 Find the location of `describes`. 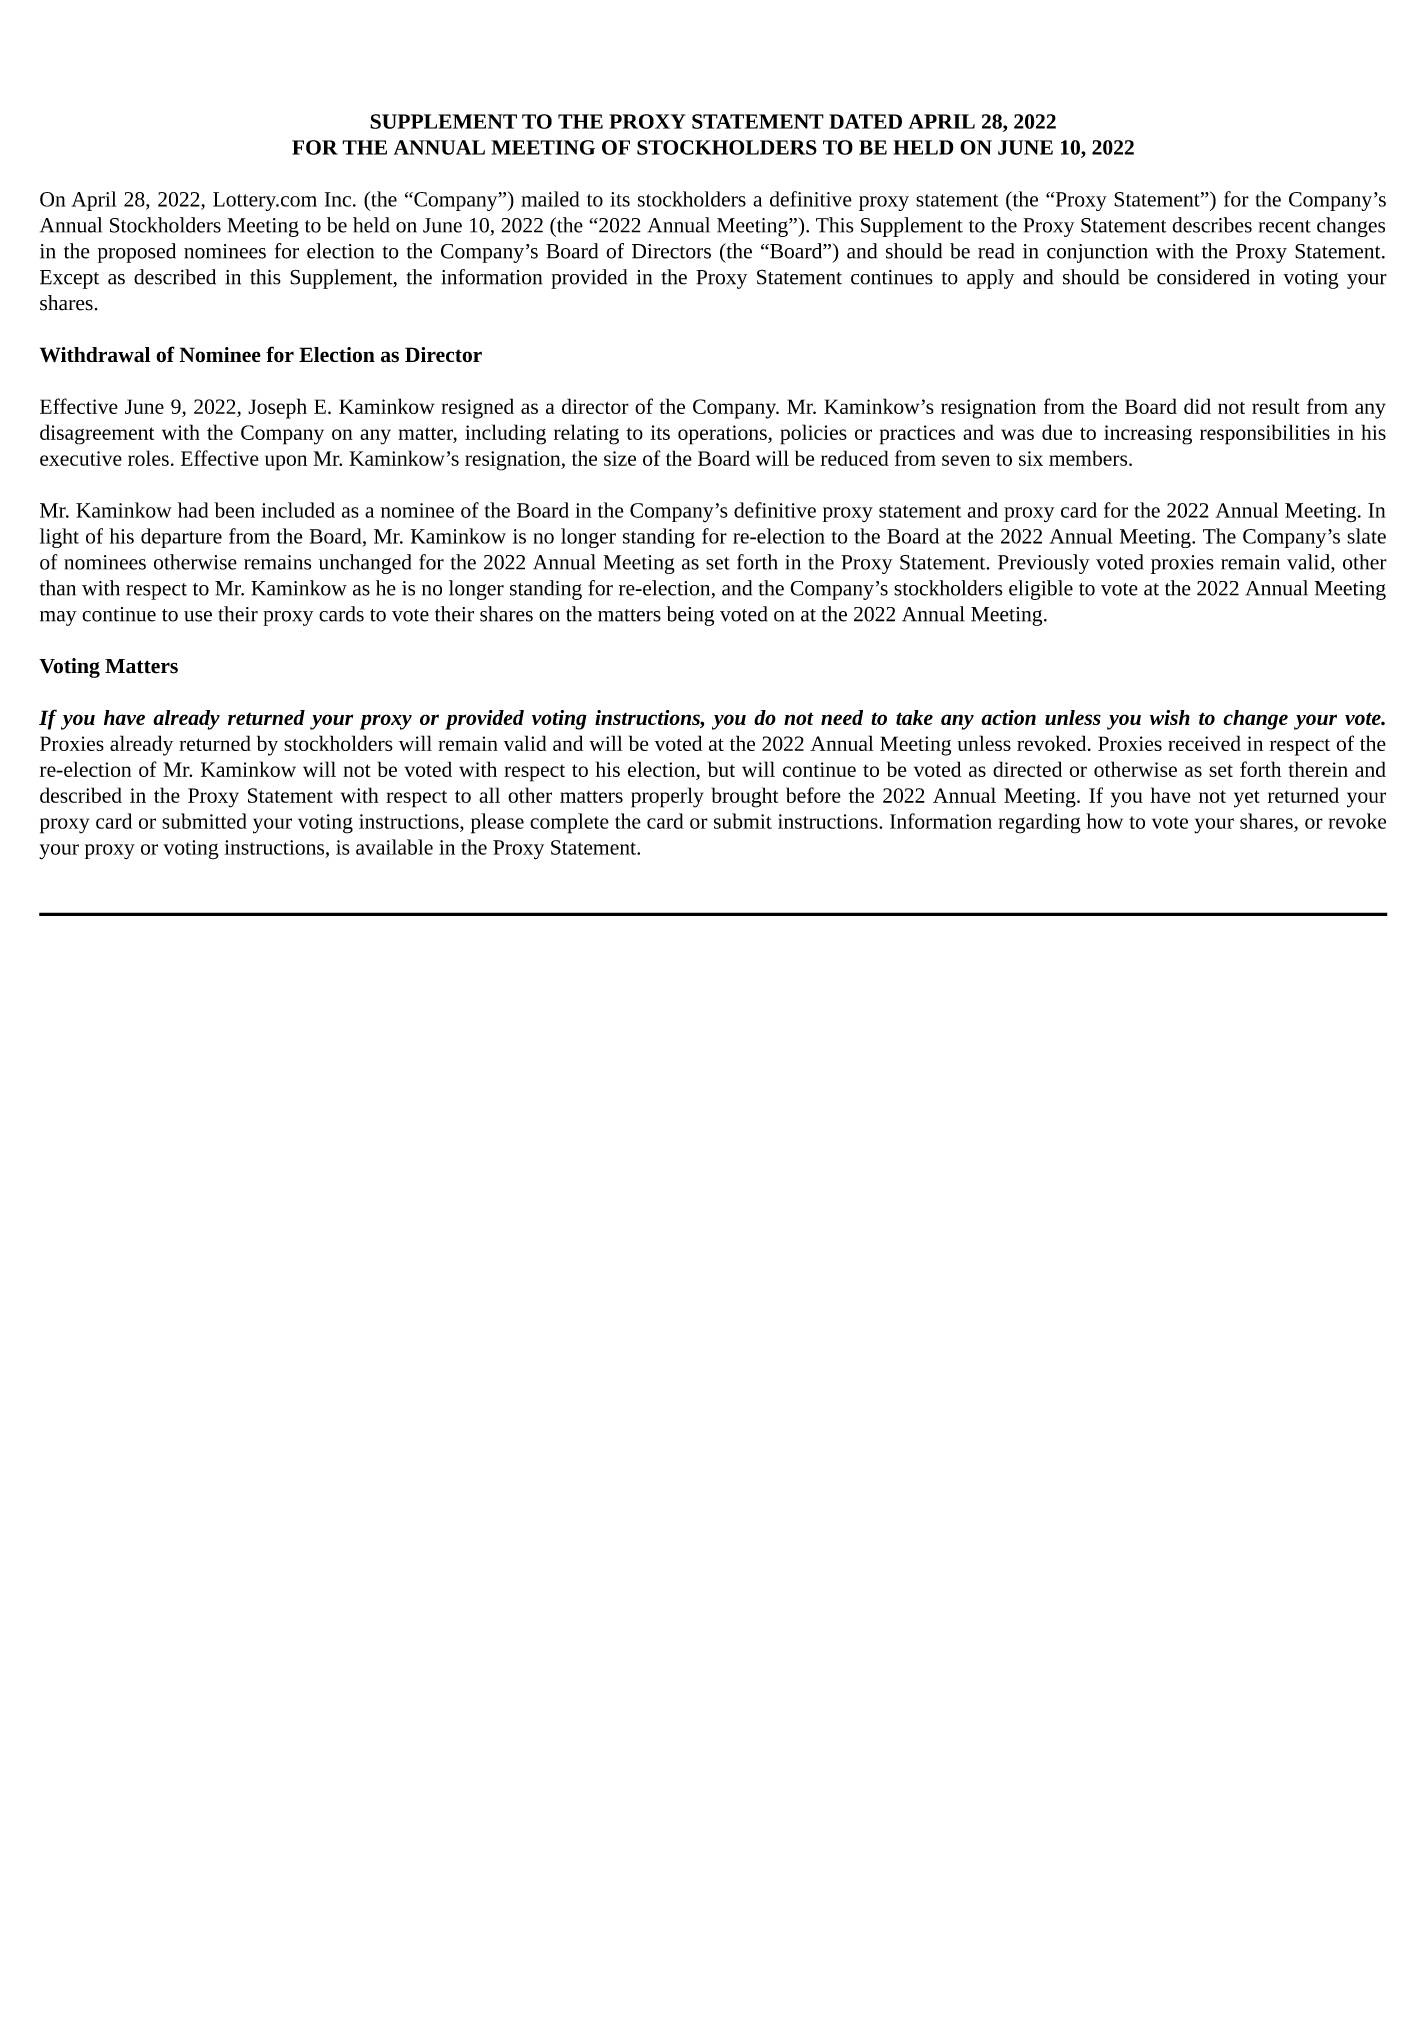

describes is located at coordinates (1212, 225).
